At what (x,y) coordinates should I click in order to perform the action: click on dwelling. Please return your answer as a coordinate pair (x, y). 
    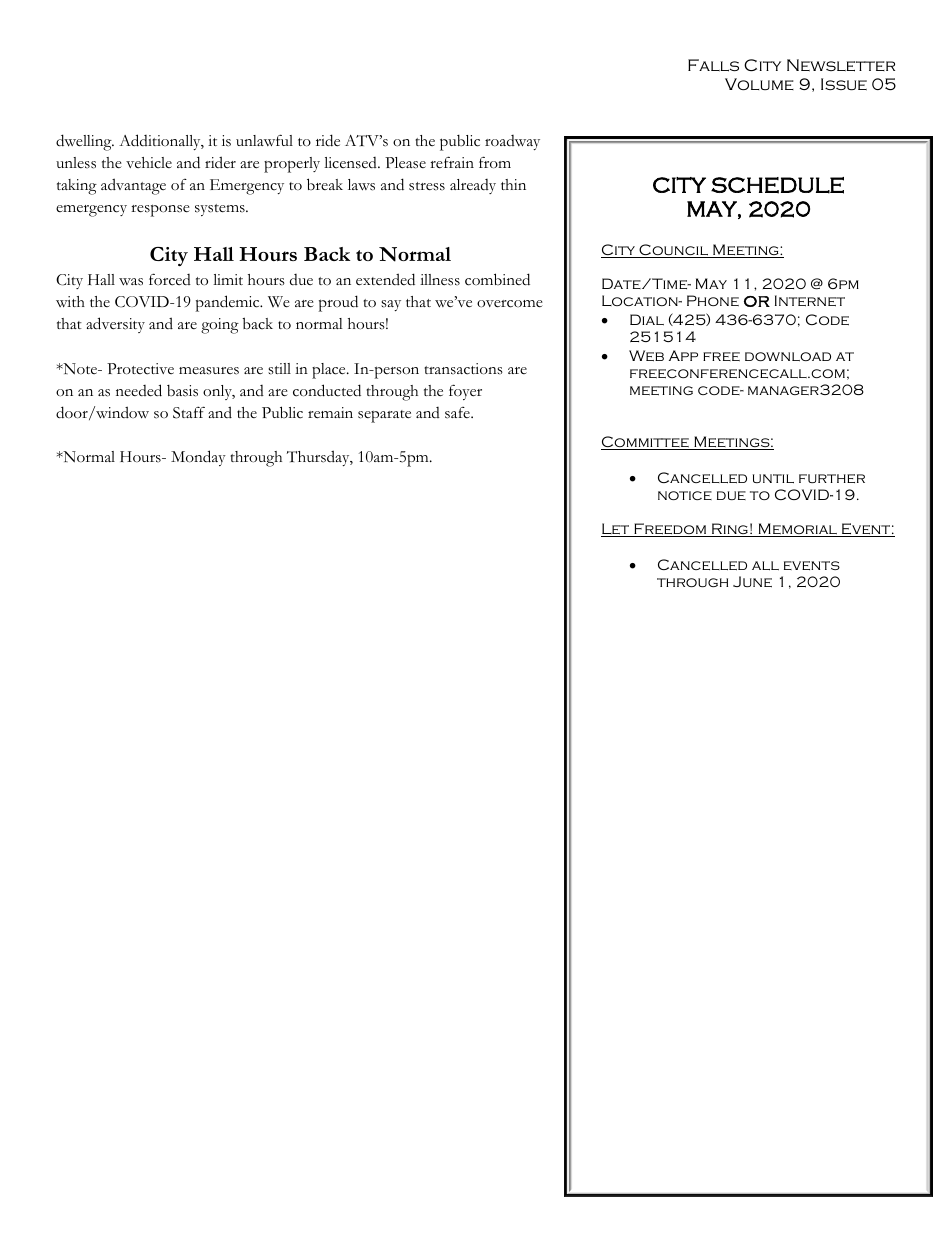
    Looking at the image, I should click on (85, 142).
